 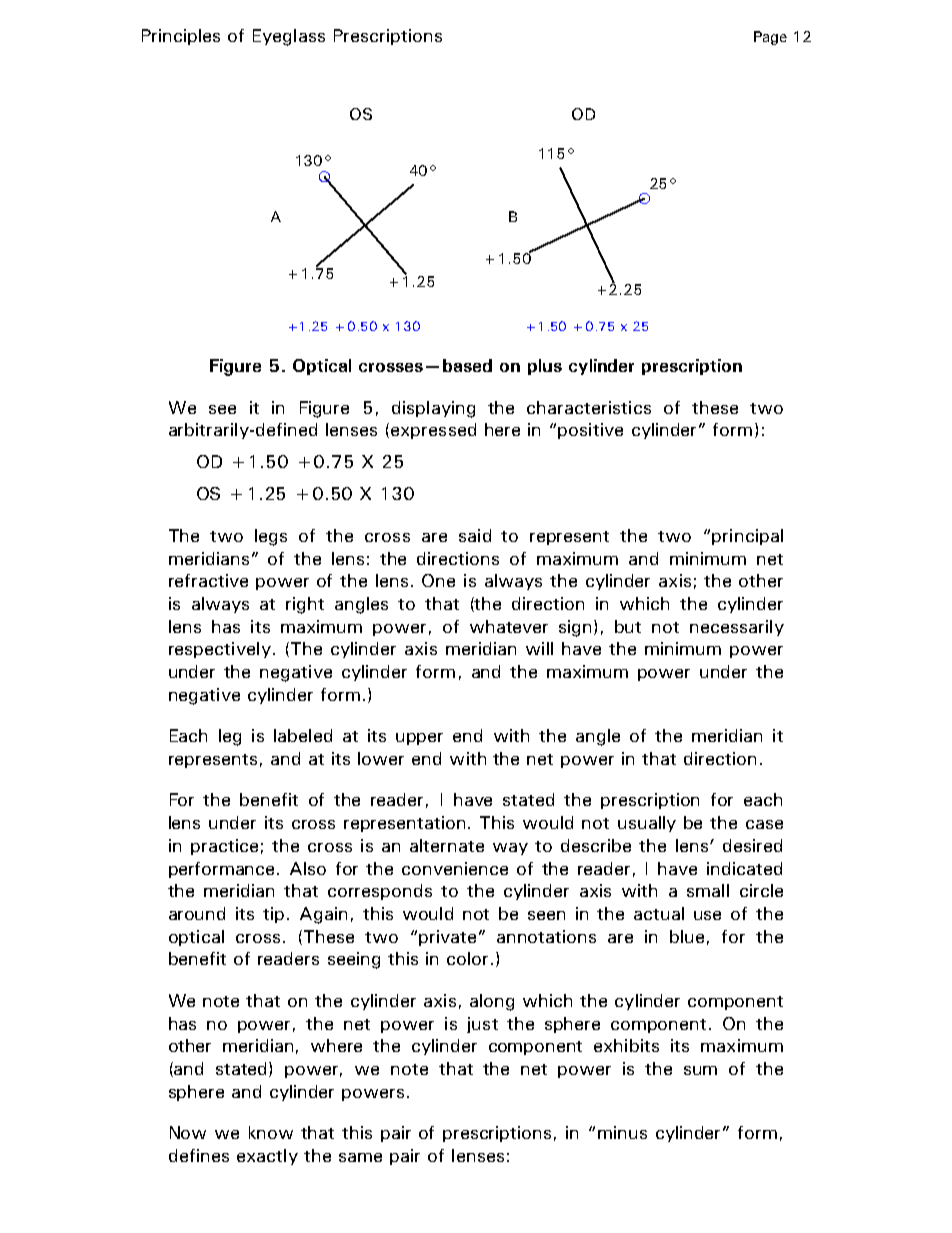 What do you see at coordinates (708, 890) in the screenshot?
I see `small` at bounding box center [708, 890].
